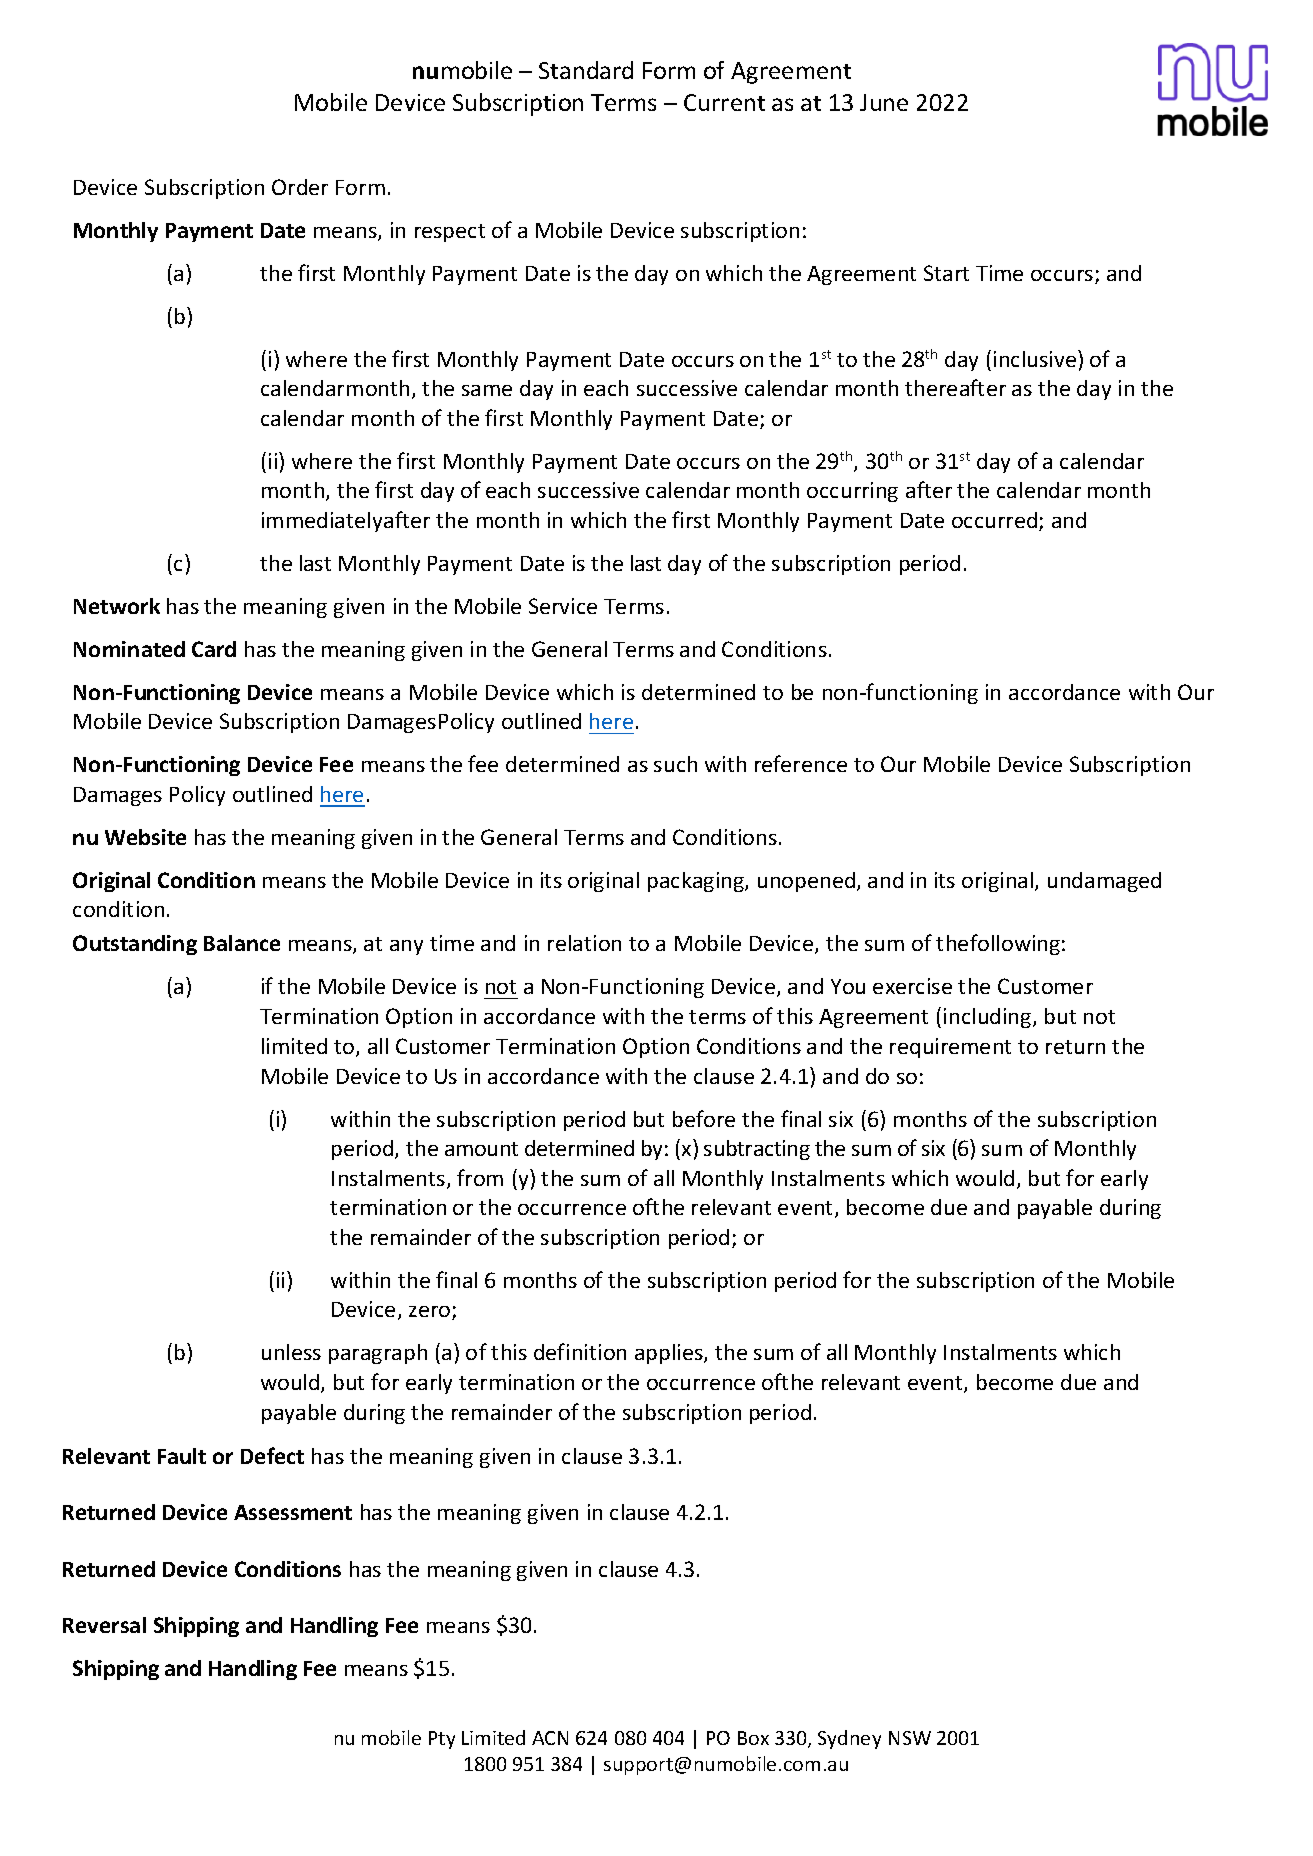  I want to click on occurred, so click(996, 521).
